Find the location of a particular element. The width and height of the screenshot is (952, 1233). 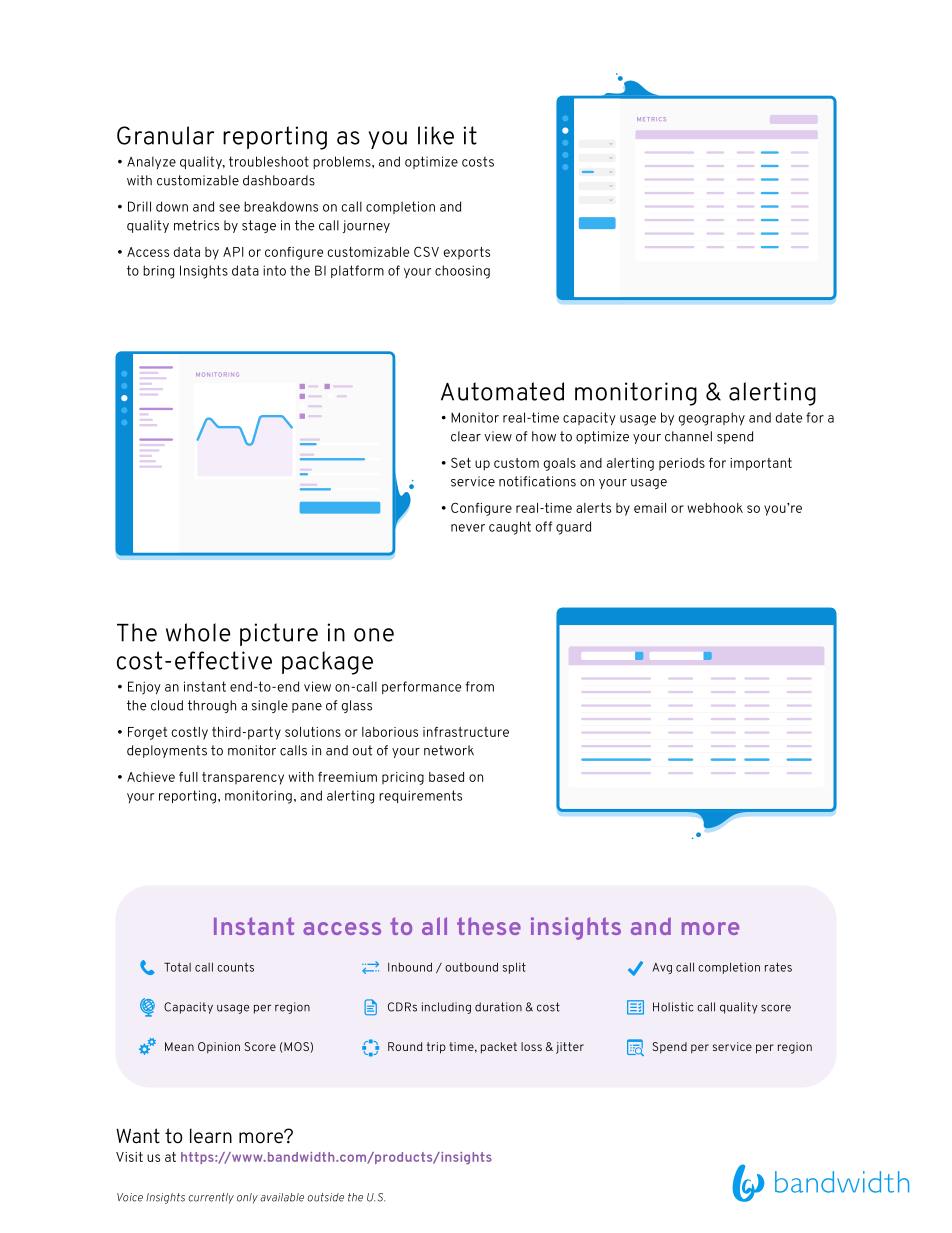

bring is located at coordinates (158, 272).
